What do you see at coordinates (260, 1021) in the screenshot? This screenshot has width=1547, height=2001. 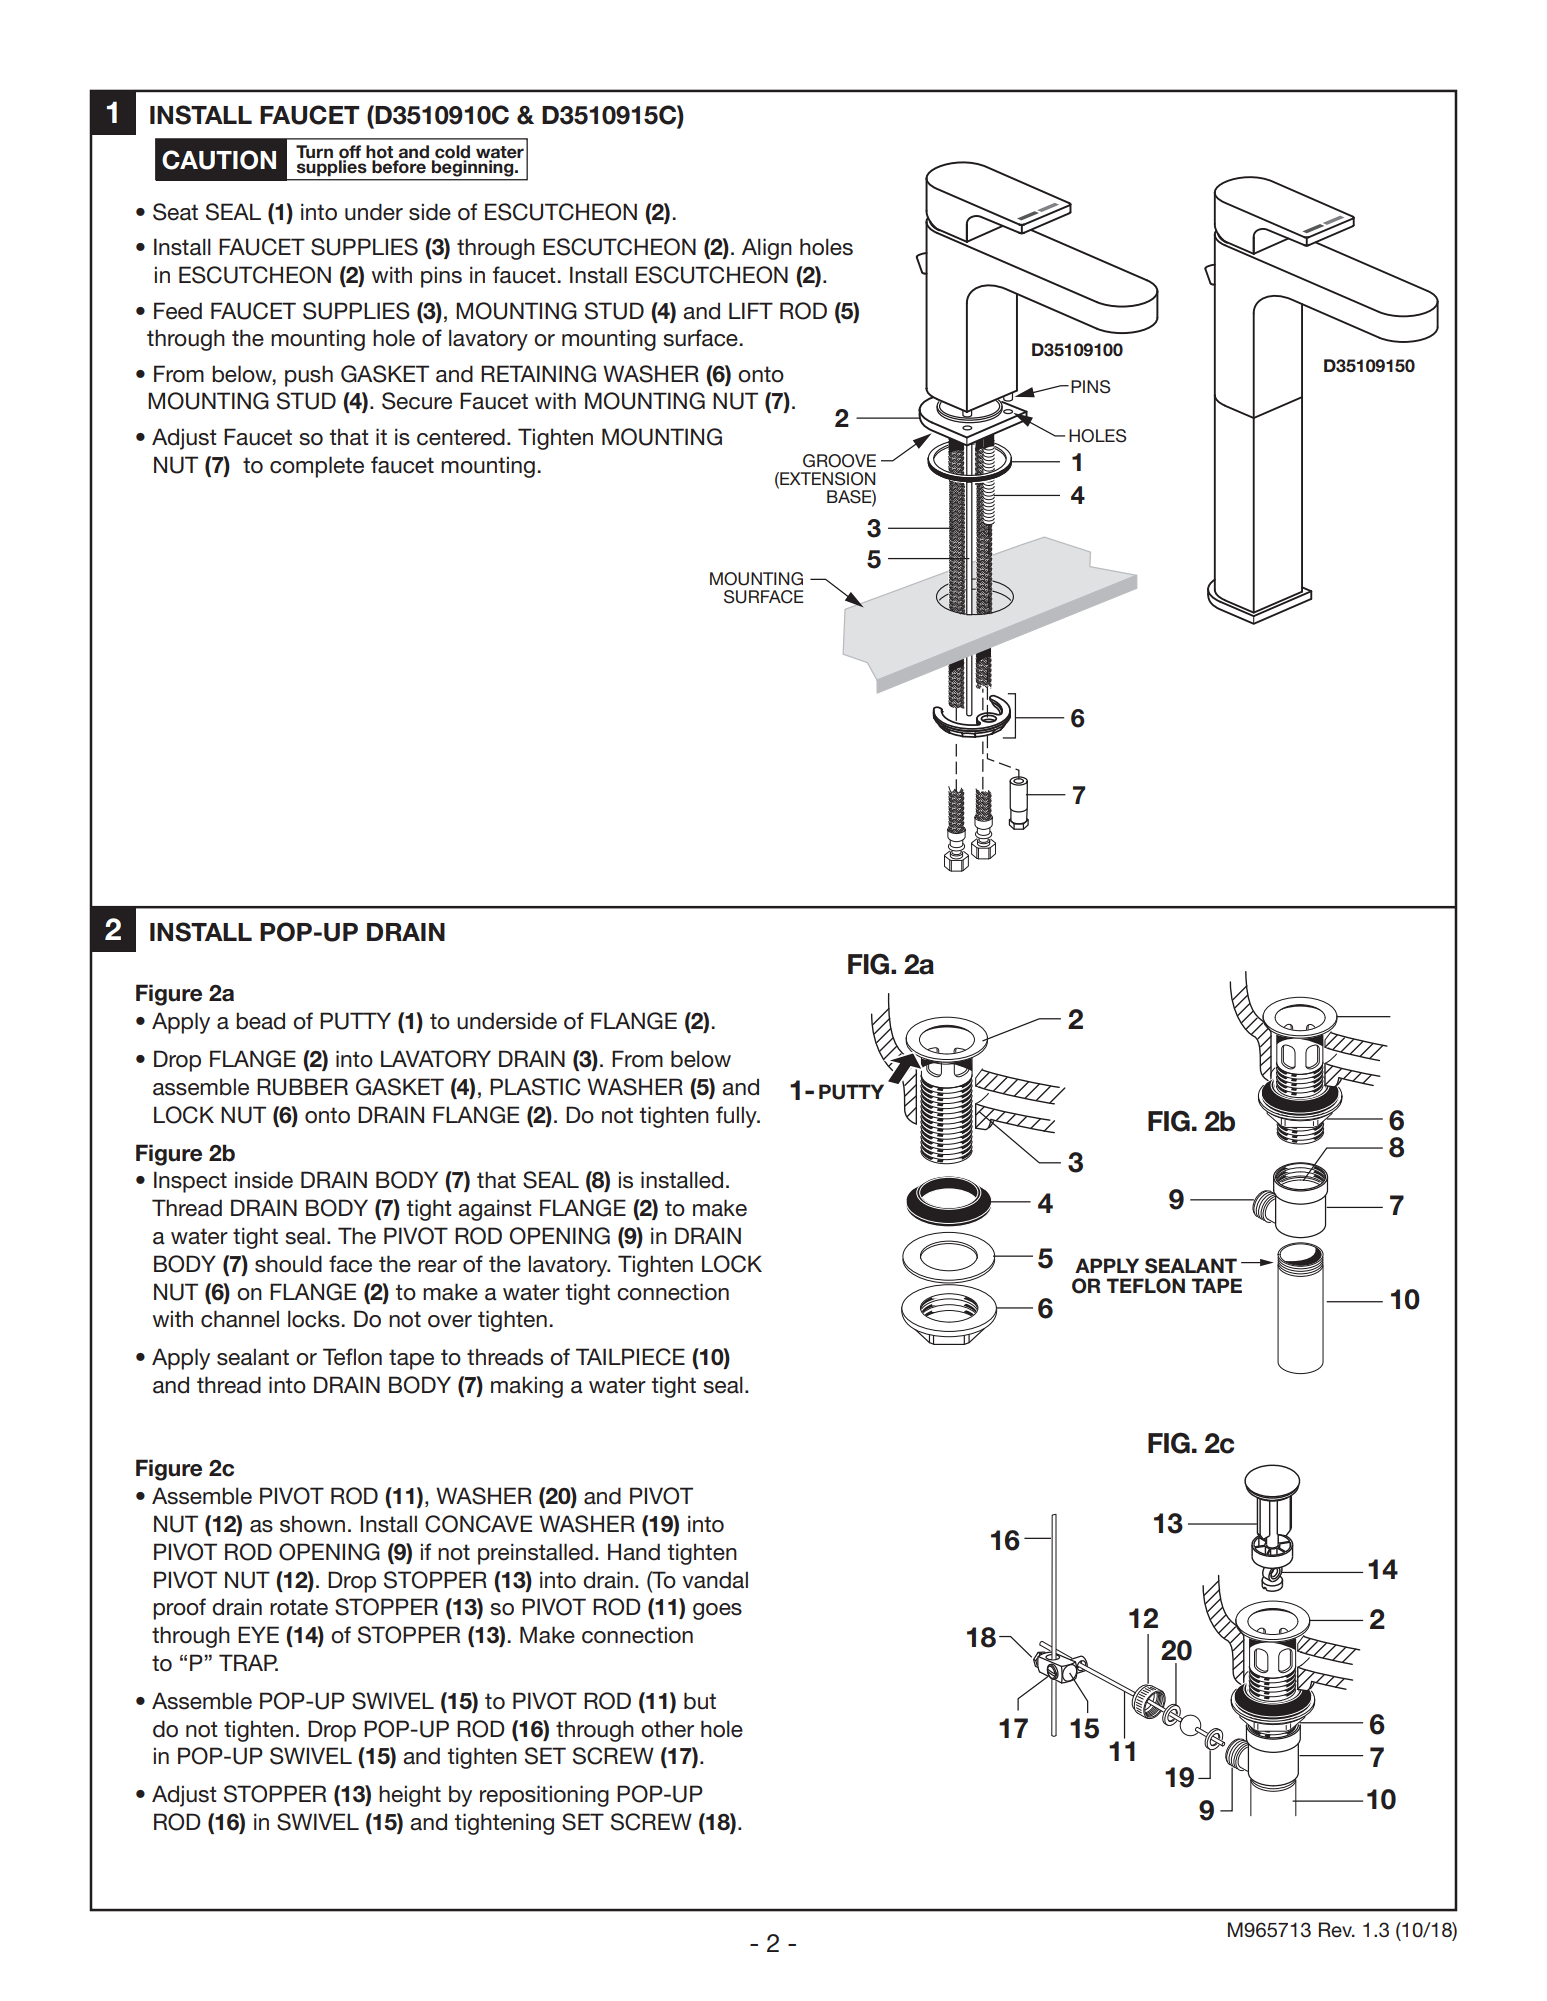 I see `bead` at bounding box center [260, 1021].
